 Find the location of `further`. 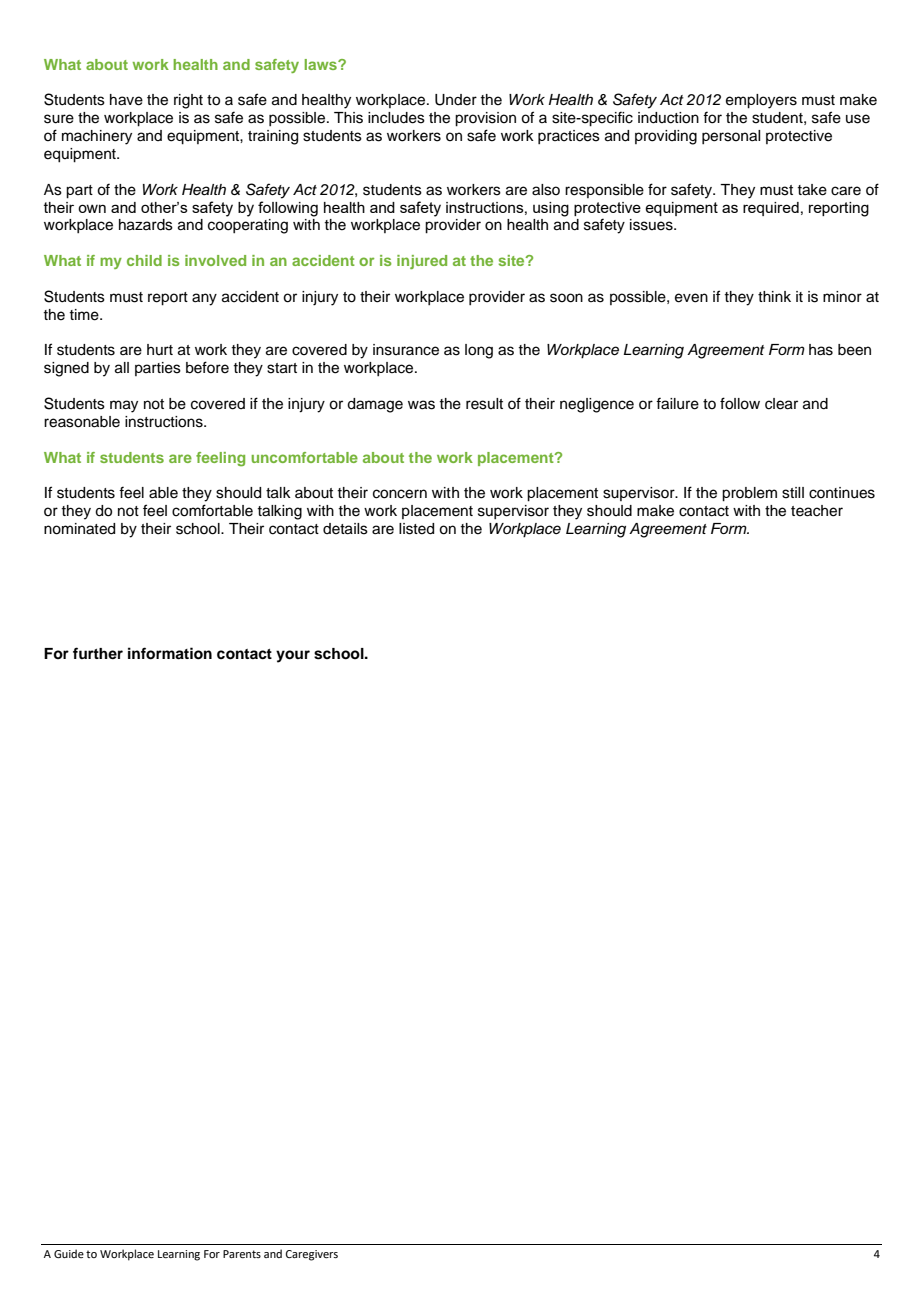

further is located at coordinates (98, 653).
